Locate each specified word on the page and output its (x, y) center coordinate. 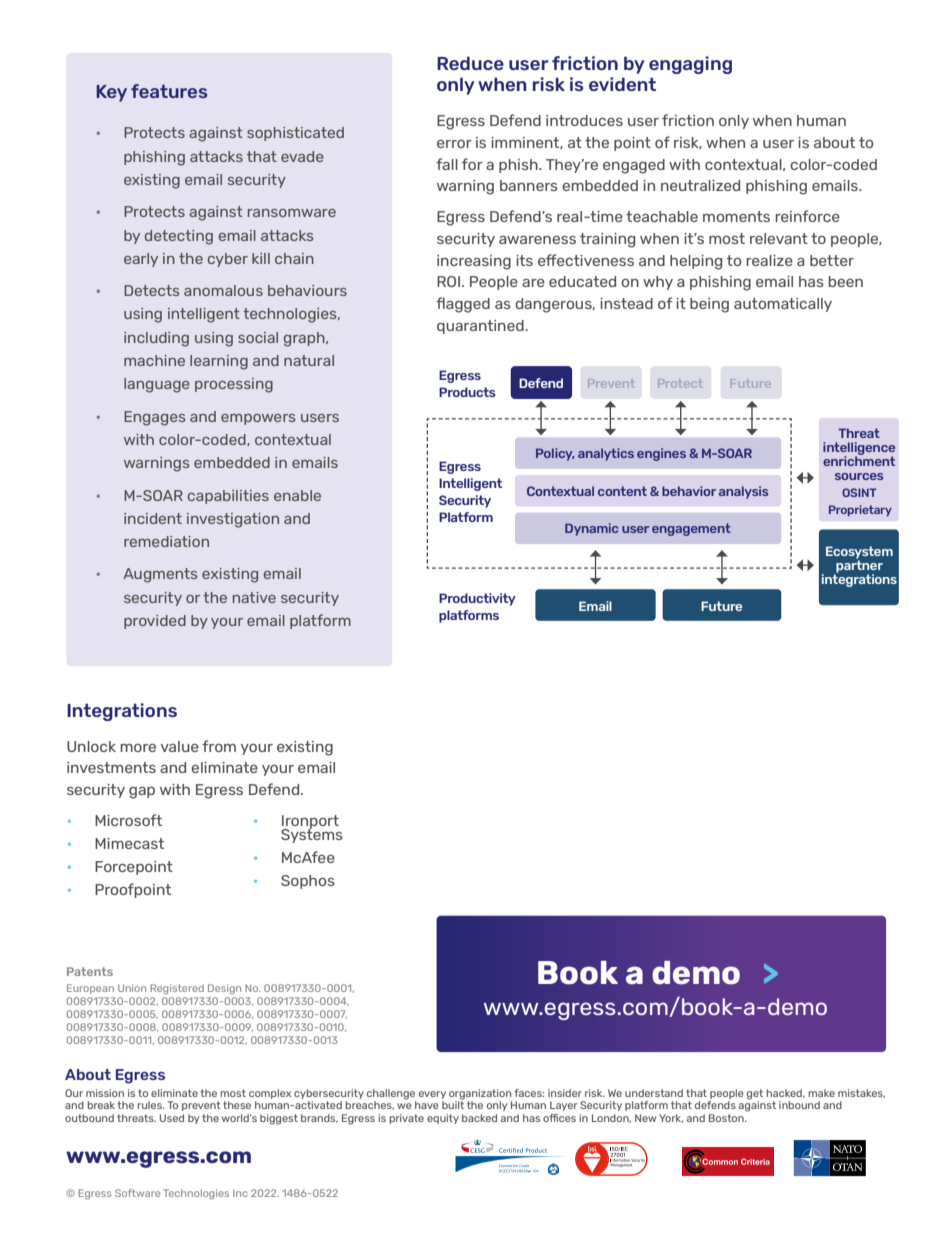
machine (154, 360)
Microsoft (128, 820)
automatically (783, 305)
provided (155, 622)
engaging (690, 65)
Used (172, 1118)
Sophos (308, 882)
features (169, 91)
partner (858, 566)
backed (479, 1118)
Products (467, 392)
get (755, 1095)
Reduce (470, 63)
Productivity (477, 599)
